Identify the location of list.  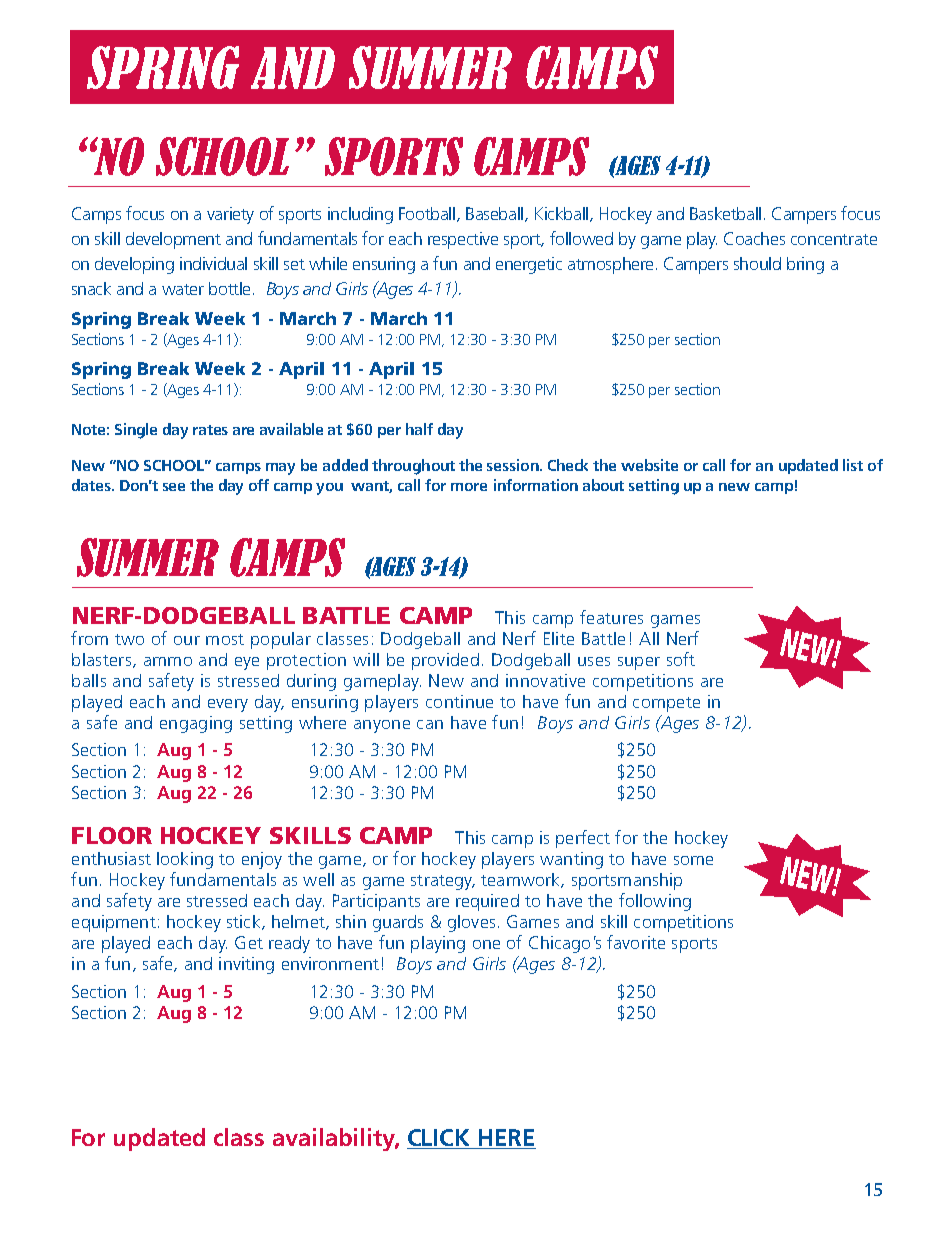
(853, 465).
